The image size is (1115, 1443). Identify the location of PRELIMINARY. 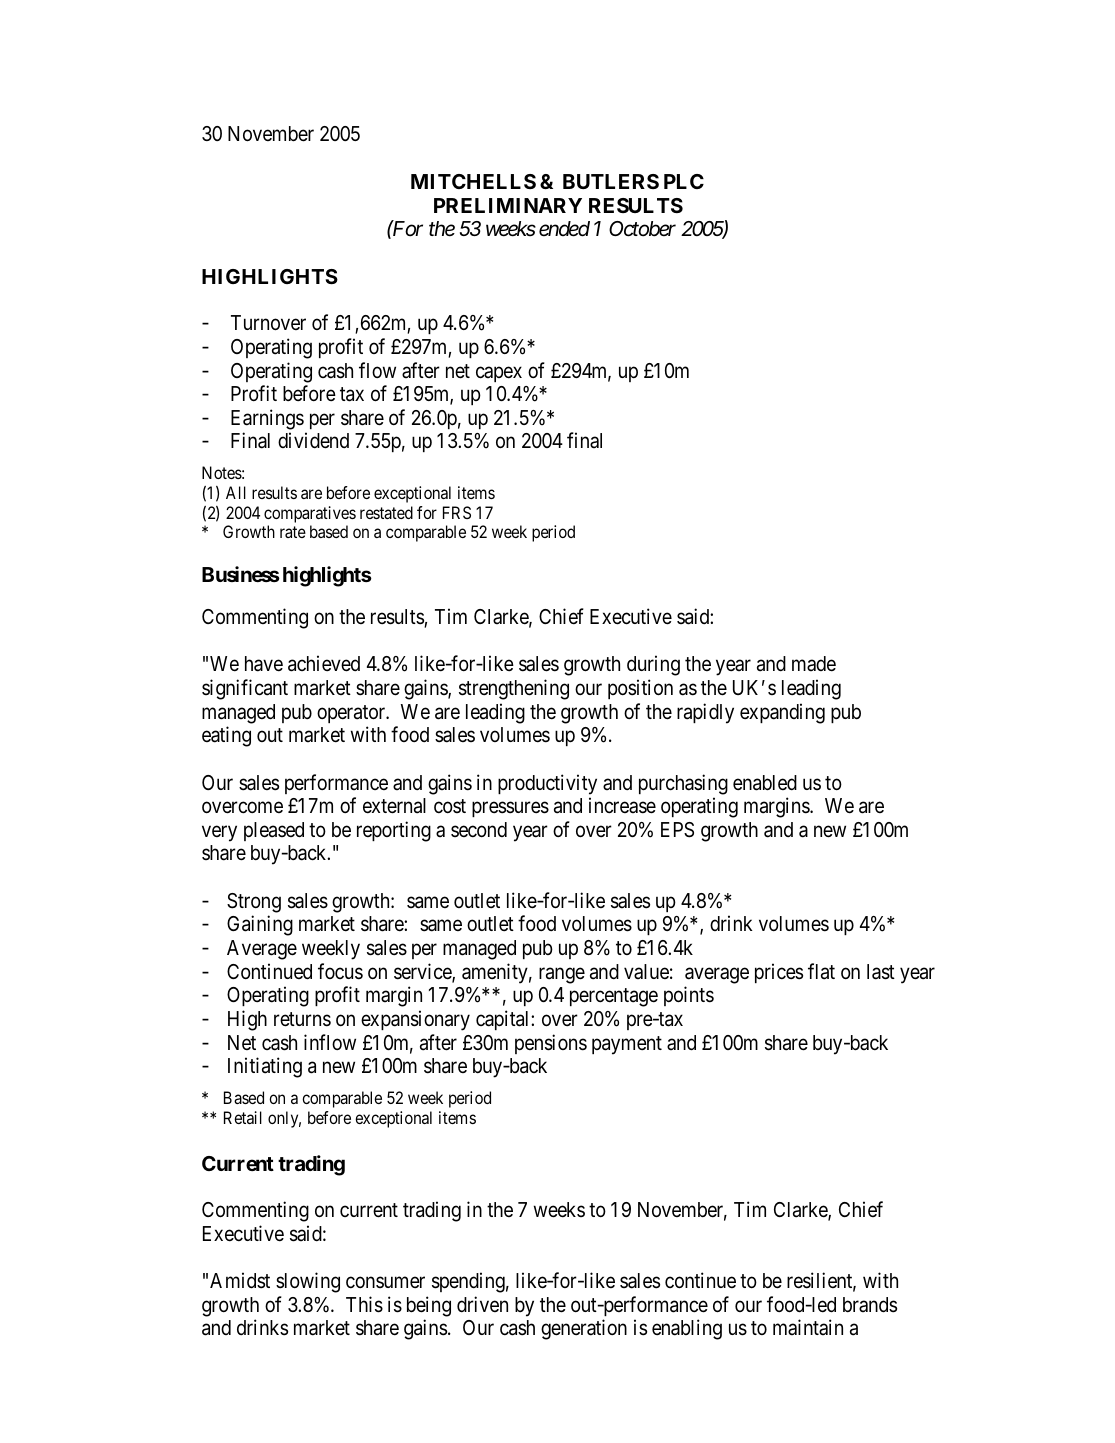
(508, 205).
